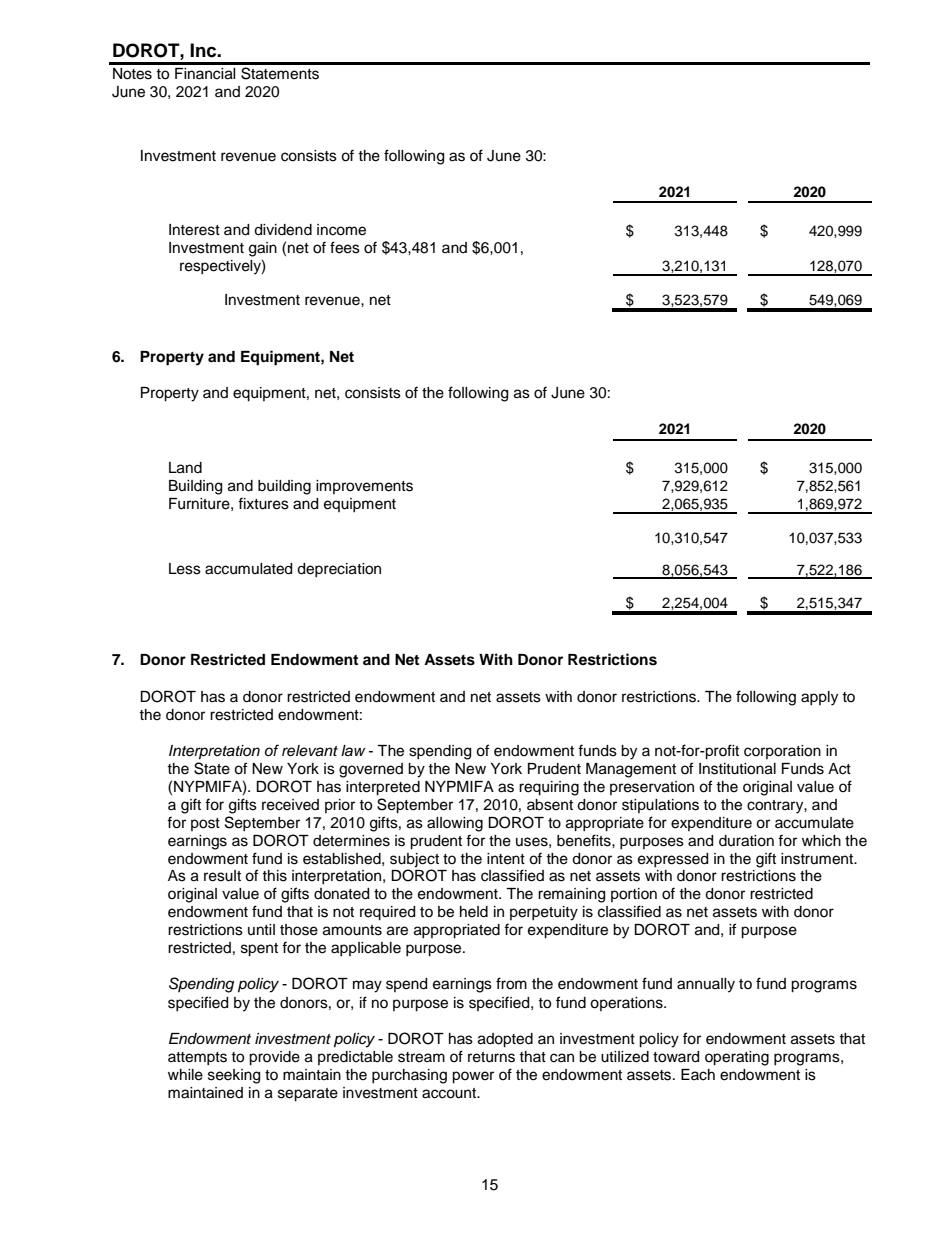 The image size is (952, 1233). What do you see at coordinates (341, 230) in the screenshot?
I see `income` at bounding box center [341, 230].
